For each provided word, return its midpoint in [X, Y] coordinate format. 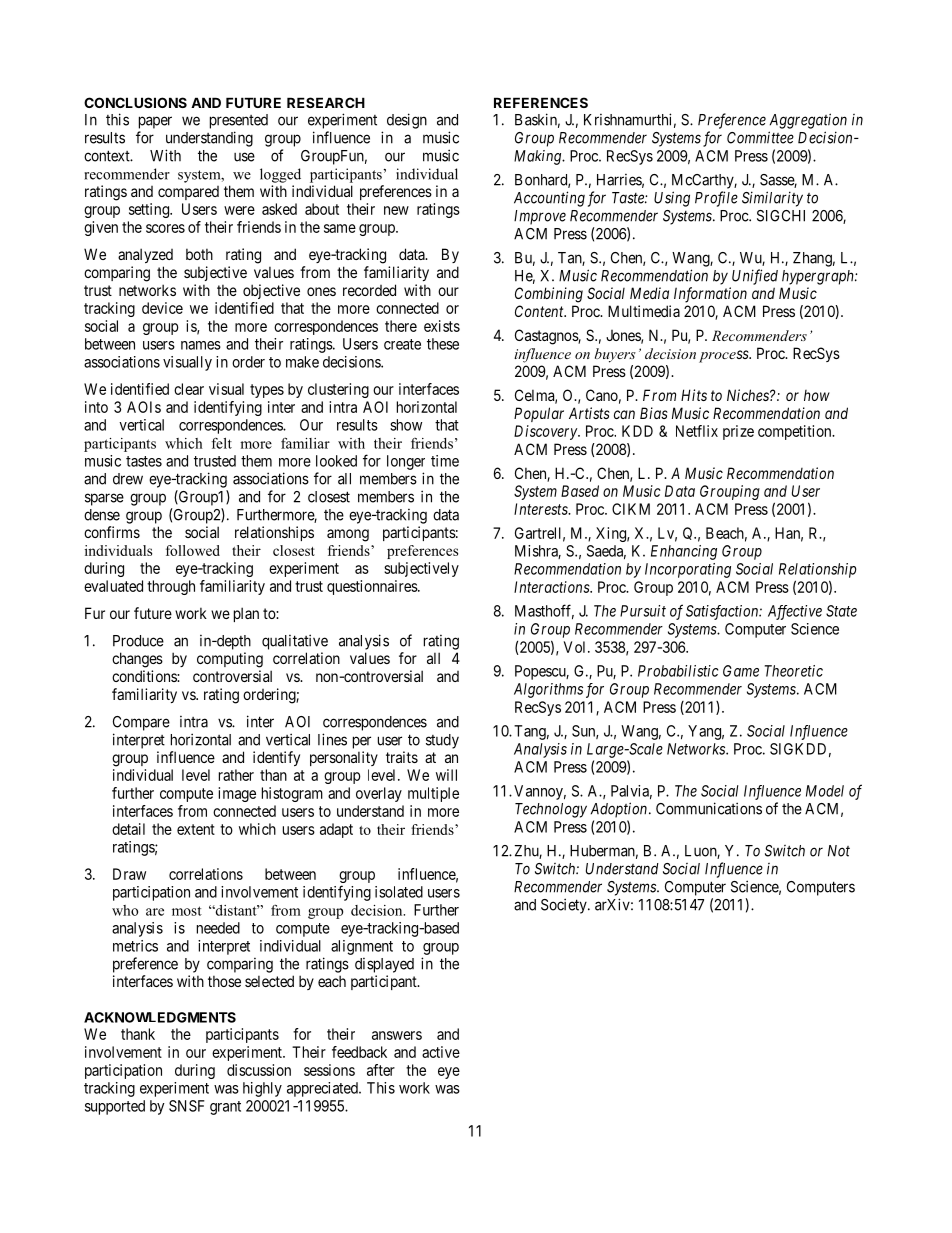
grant [225, 1108]
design [407, 121]
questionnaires [373, 587]
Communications [709, 808]
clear [189, 389]
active [441, 1052]
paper [155, 122]
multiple [433, 794]
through [171, 587]
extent [196, 829]
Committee [760, 137]
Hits [694, 395]
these [443, 344]
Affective [795, 612]
